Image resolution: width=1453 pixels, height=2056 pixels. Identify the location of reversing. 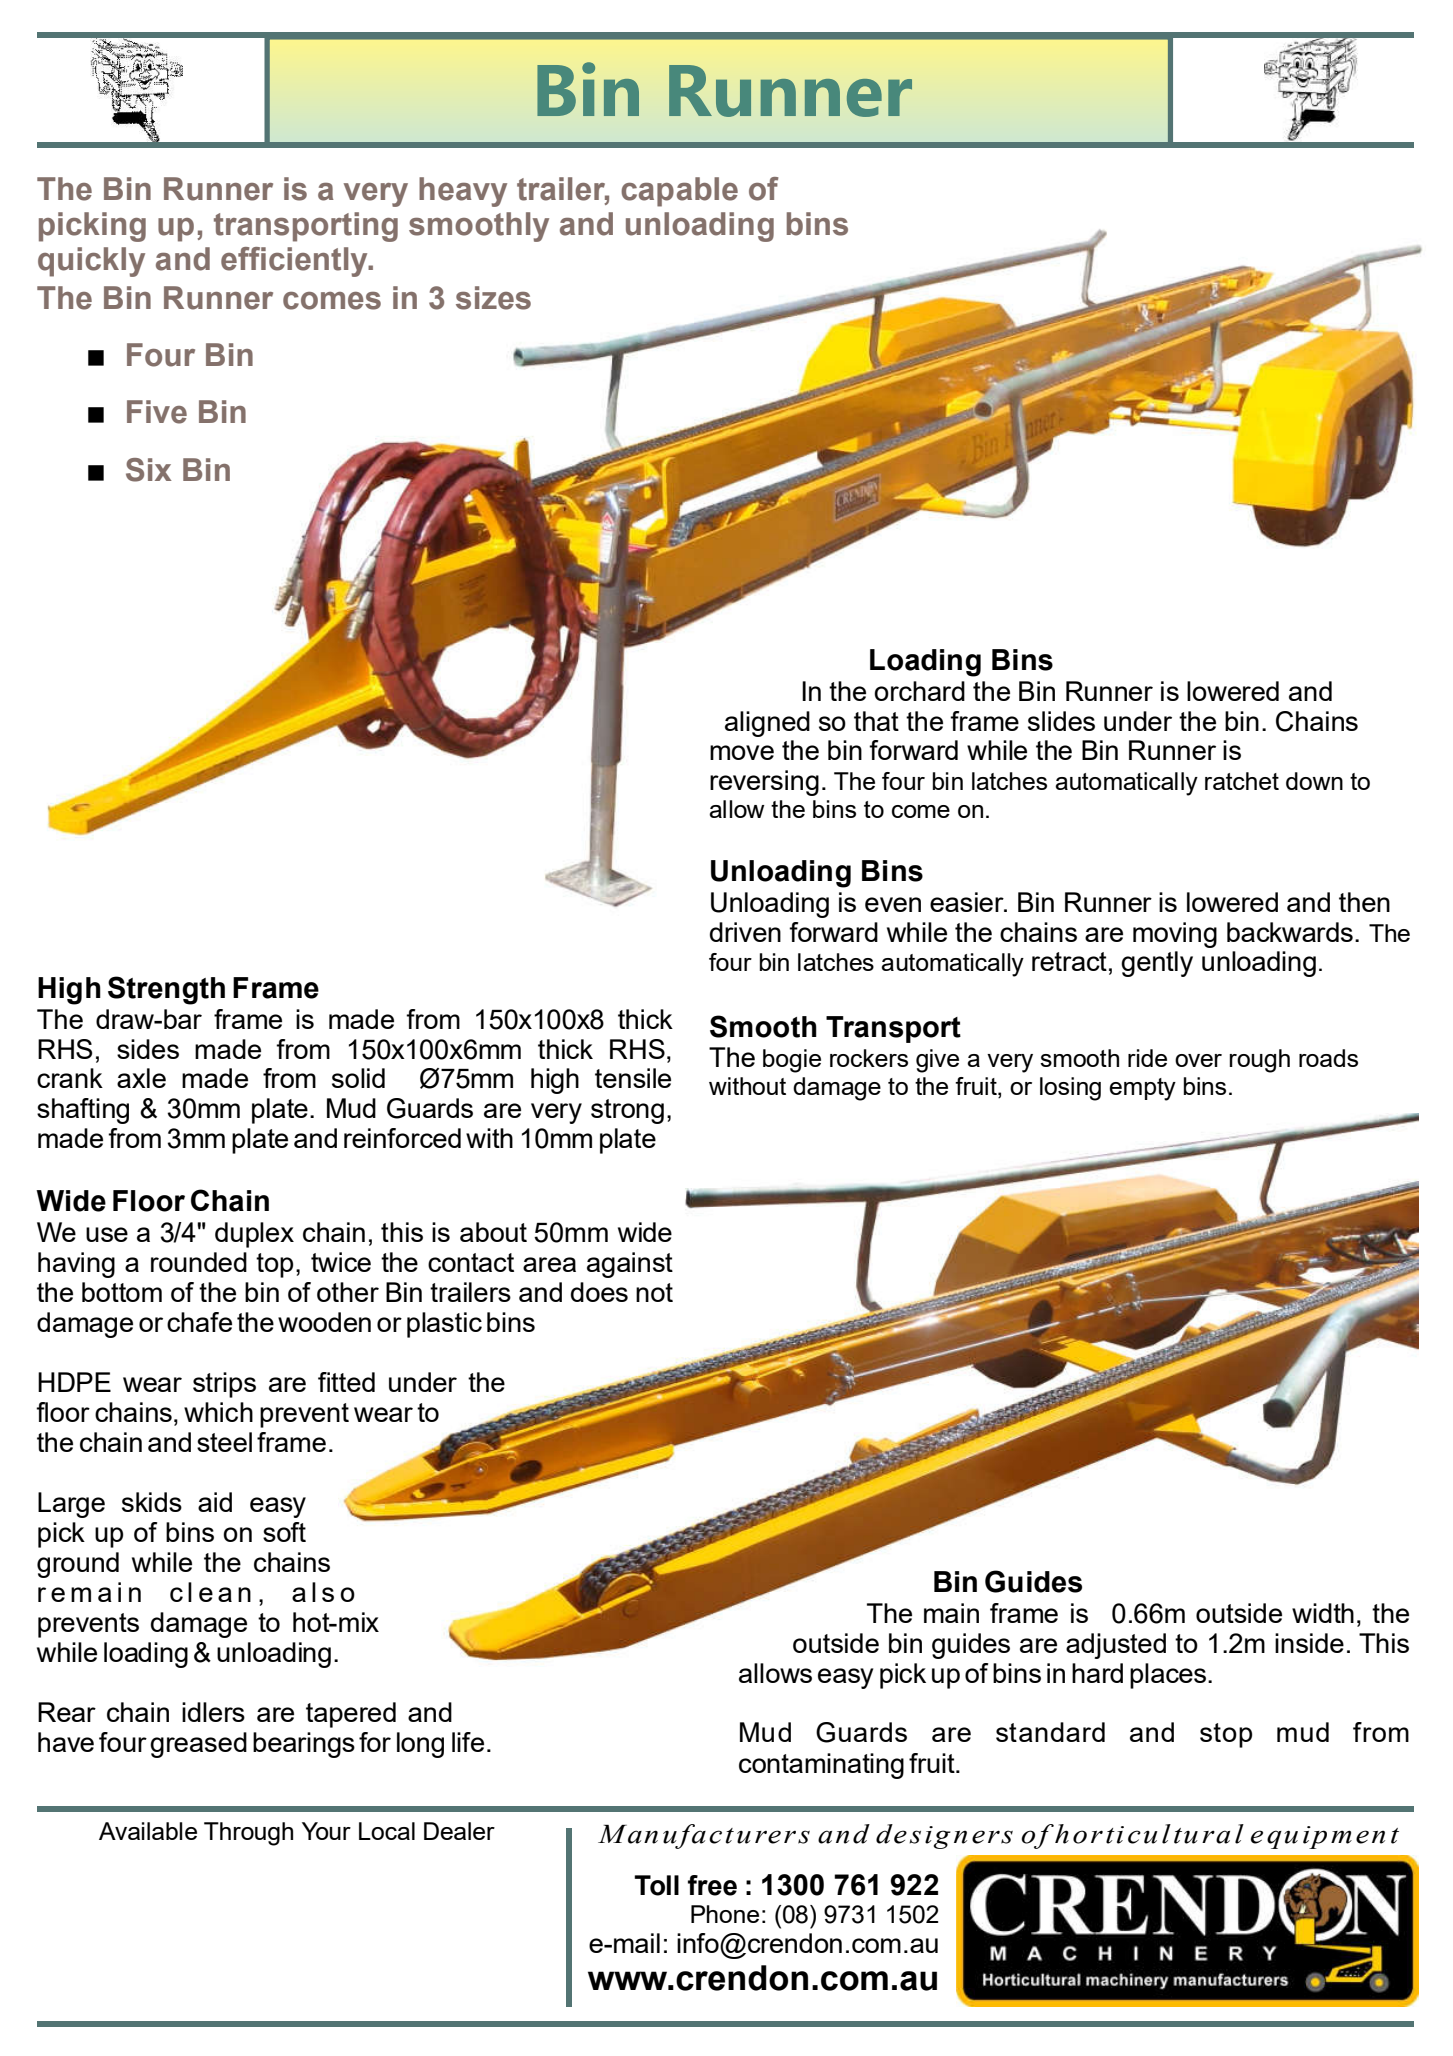
(764, 783).
